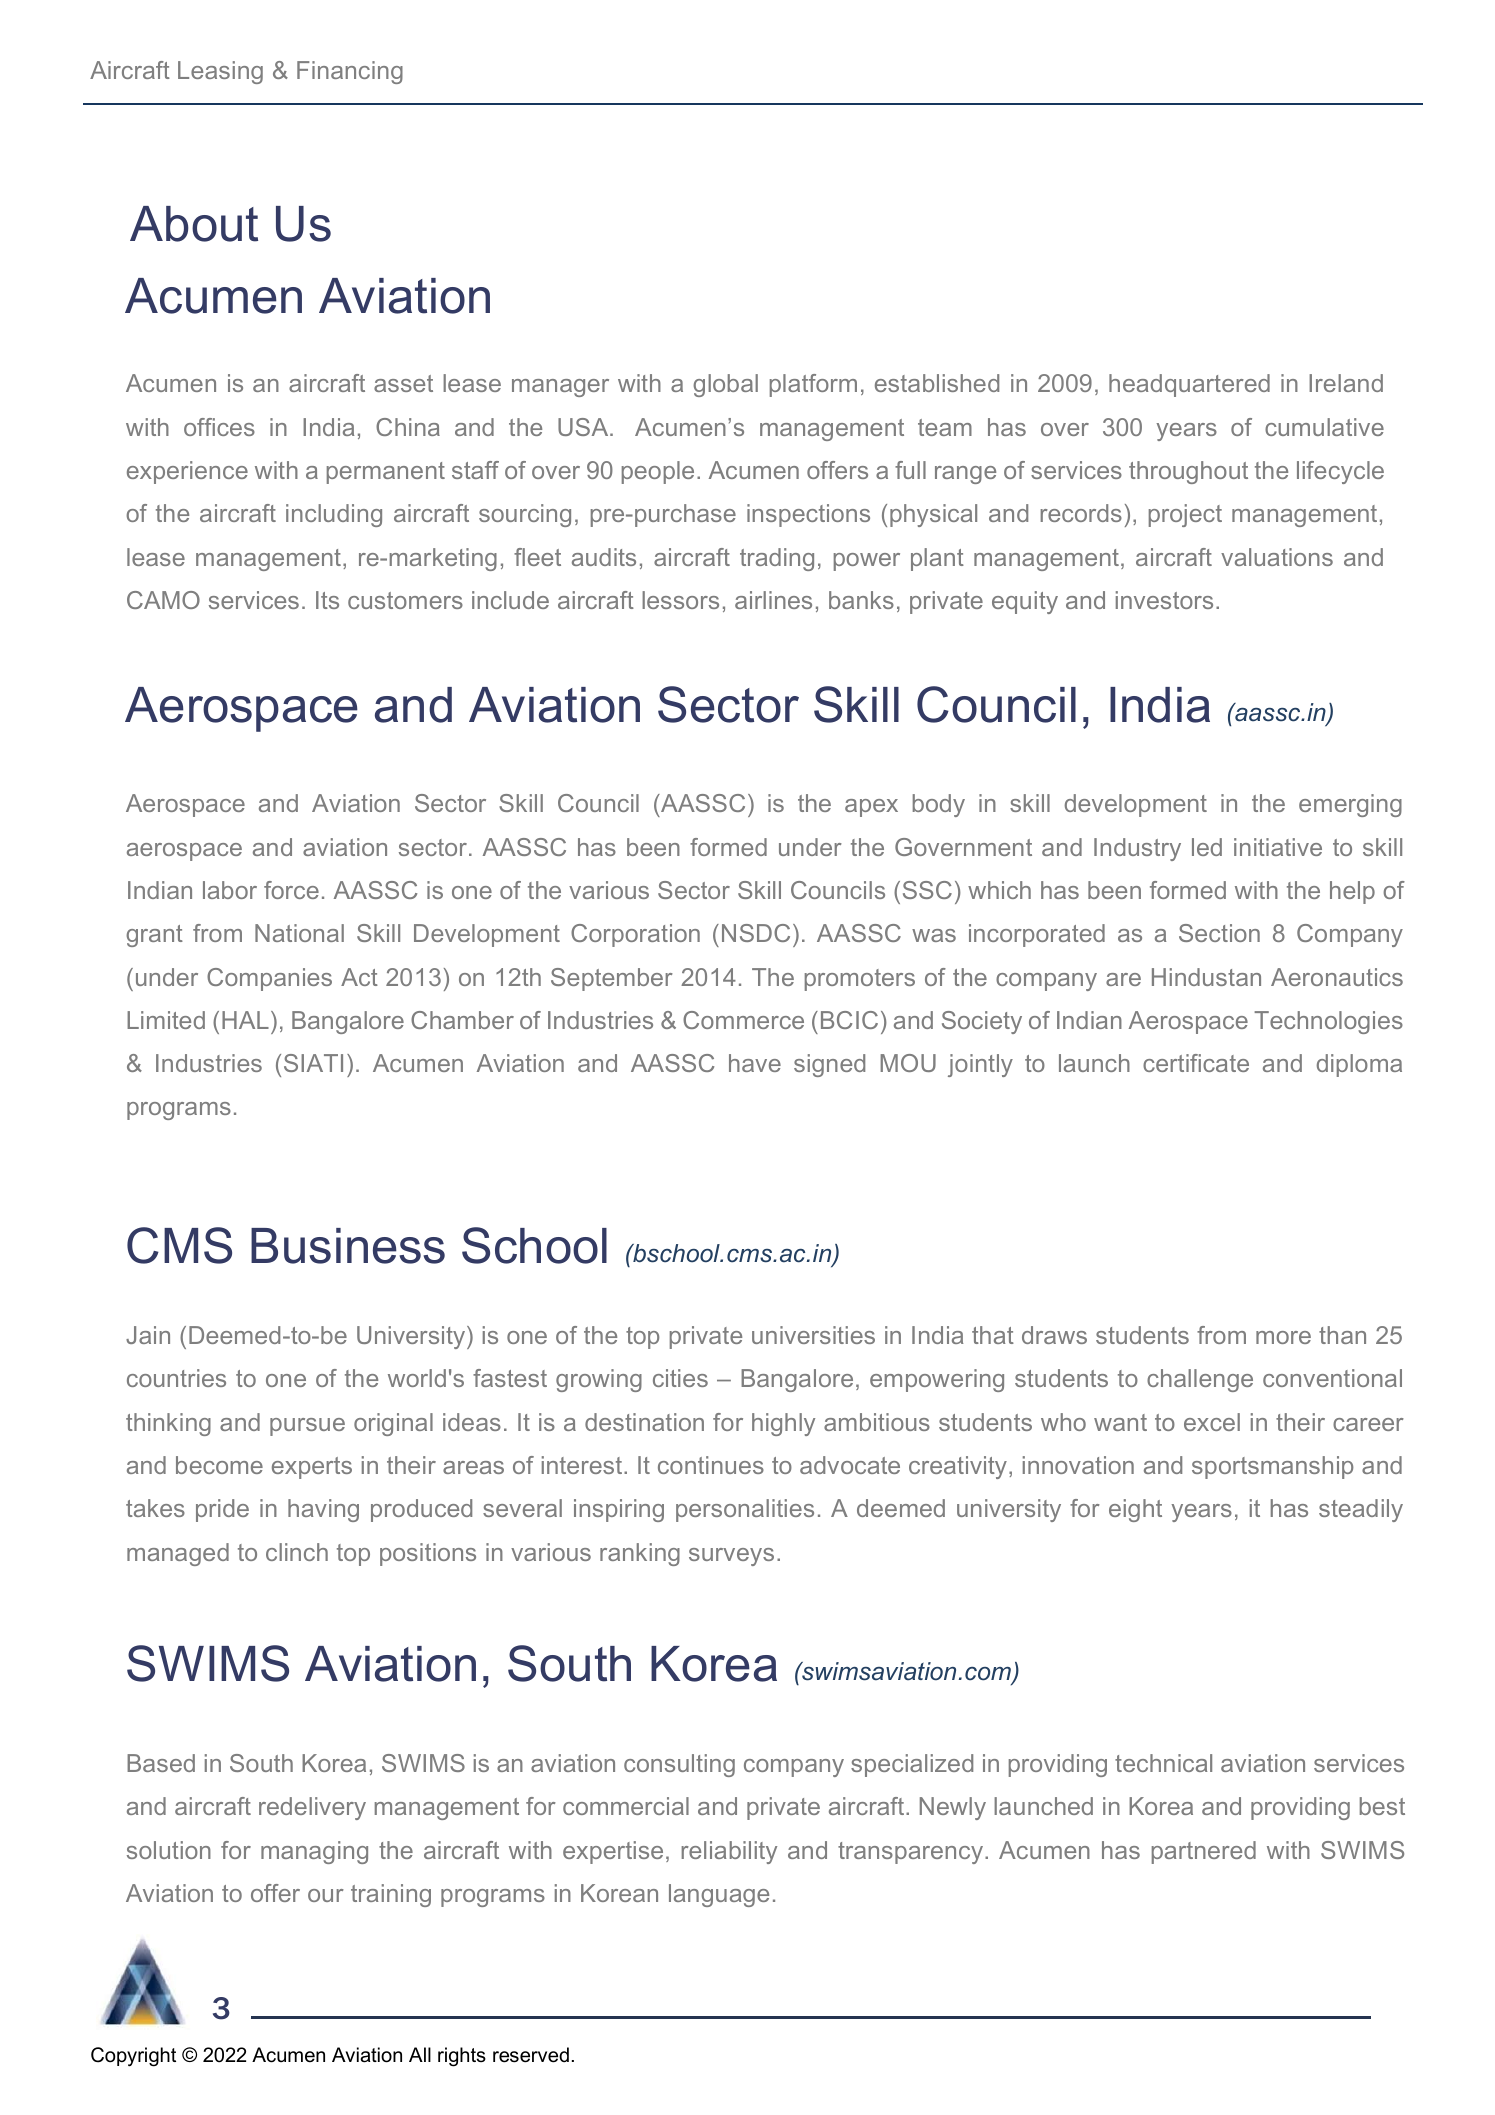 The image size is (1495, 2115). Describe the element at coordinates (755, 1063) in the screenshot. I see `have` at that location.
